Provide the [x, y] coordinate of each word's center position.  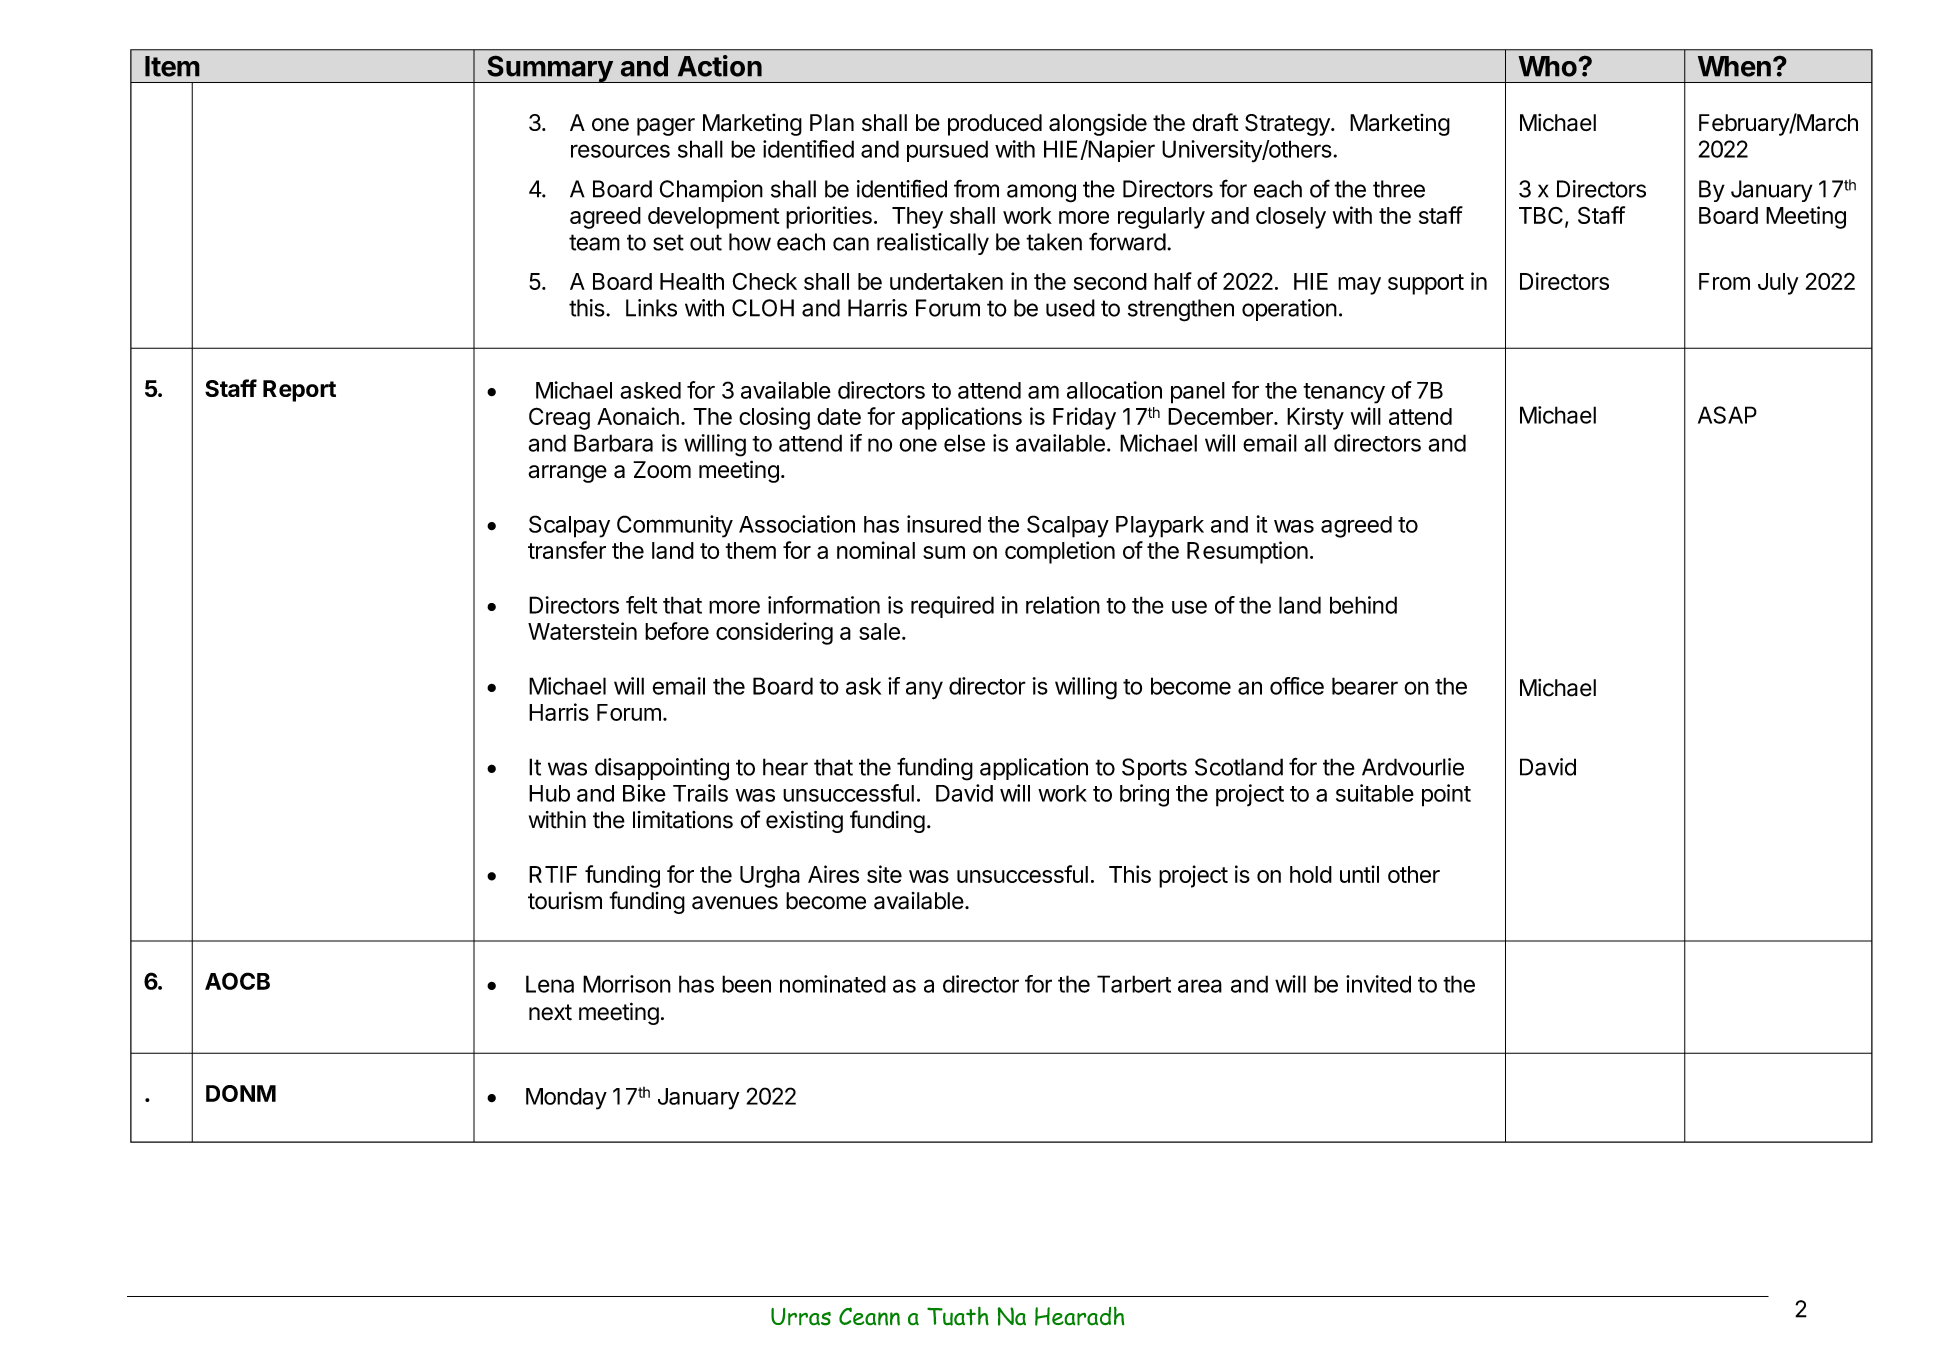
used [1070, 308]
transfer [567, 550]
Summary [549, 69]
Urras [801, 1317]
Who [1548, 66]
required [952, 607]
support [1426, 284]
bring [1144, 795]
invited [1378, 984]
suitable [1375, 793]
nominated [833, 984]
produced [995, 125]
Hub [549, 793]
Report [299, 391]
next [550, 1012]
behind [1363, 605]
